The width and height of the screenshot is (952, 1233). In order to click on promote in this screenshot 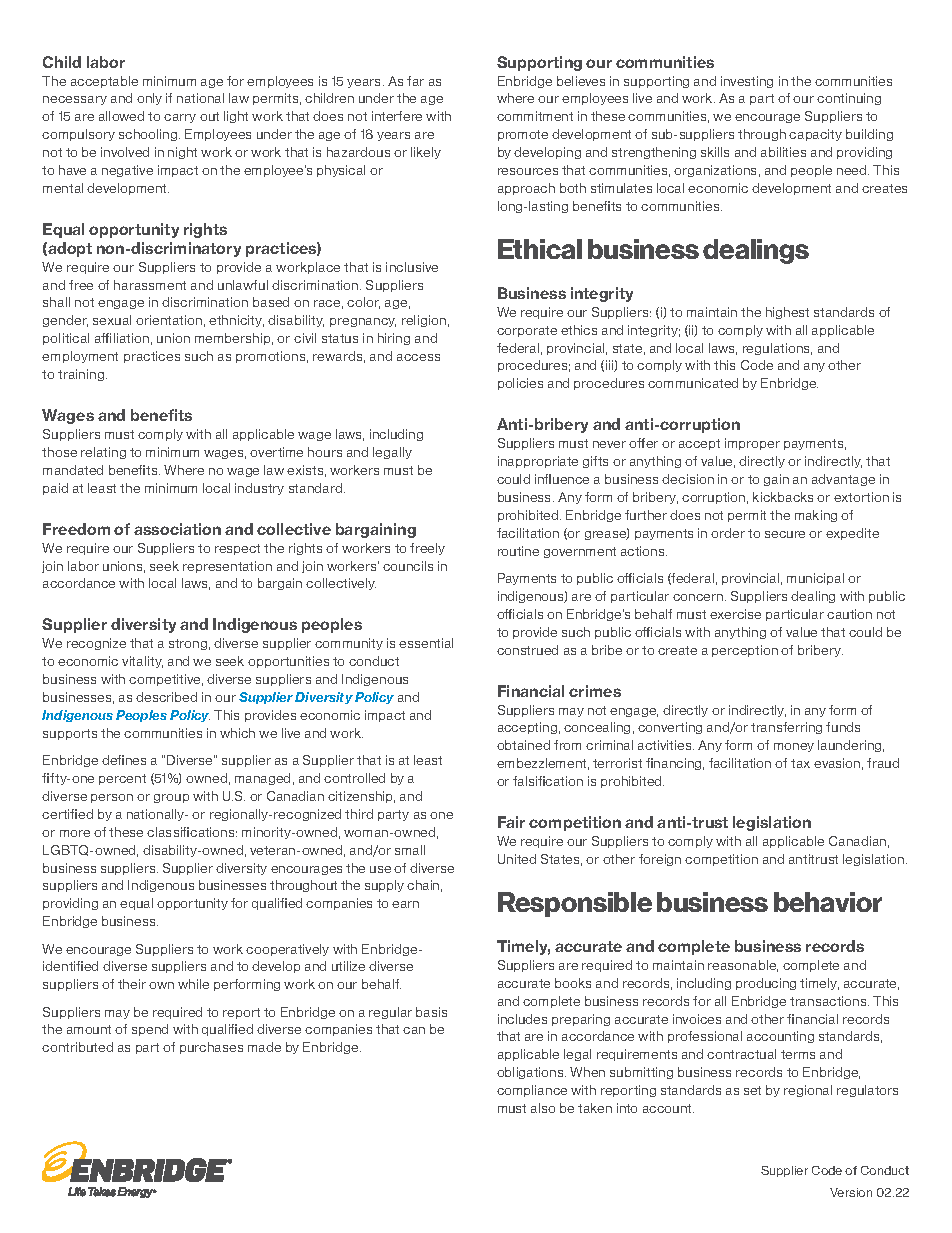, I will do `click(523, 135)`.
